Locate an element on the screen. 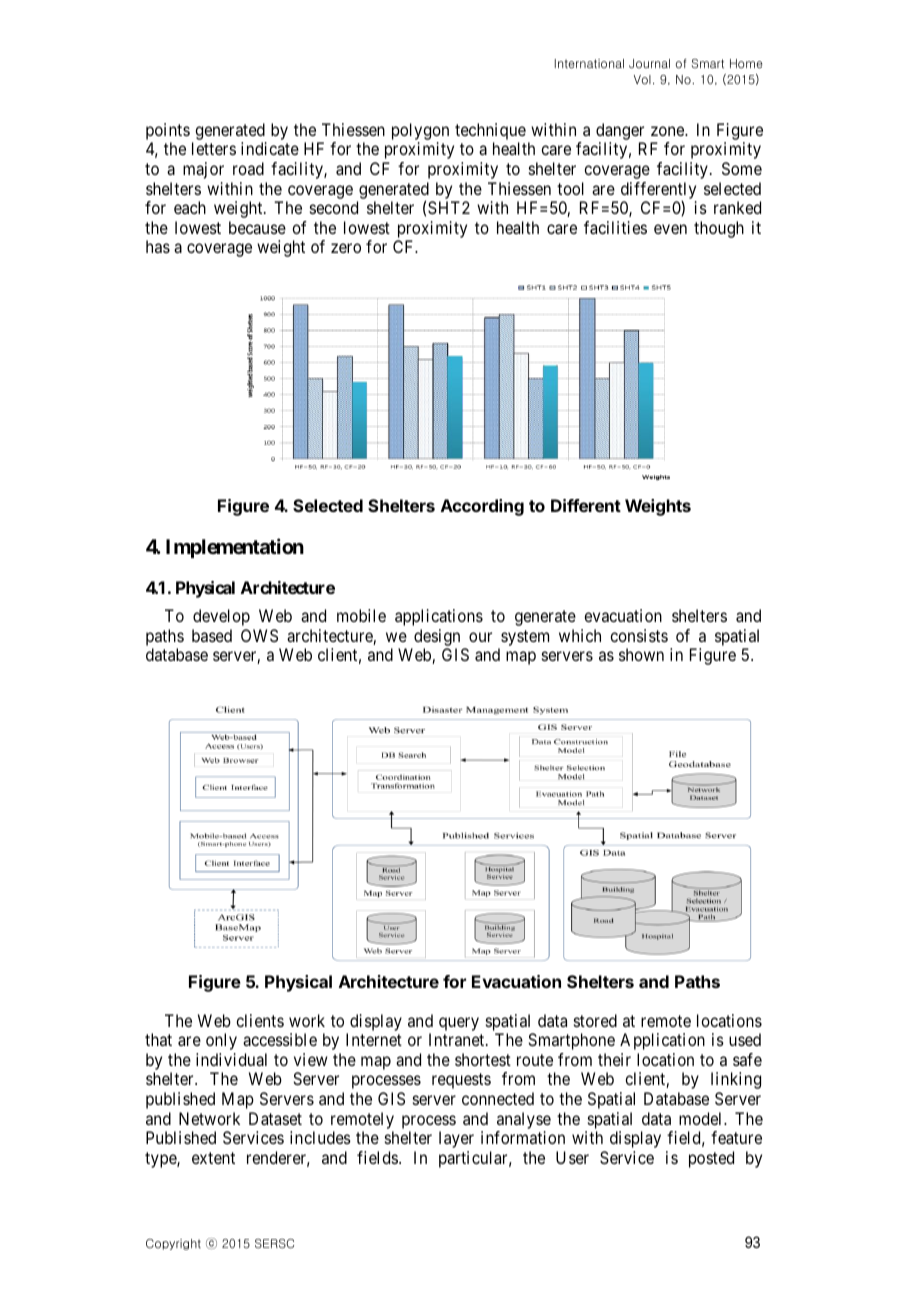  extent is located at coordinates (213, 1158).
